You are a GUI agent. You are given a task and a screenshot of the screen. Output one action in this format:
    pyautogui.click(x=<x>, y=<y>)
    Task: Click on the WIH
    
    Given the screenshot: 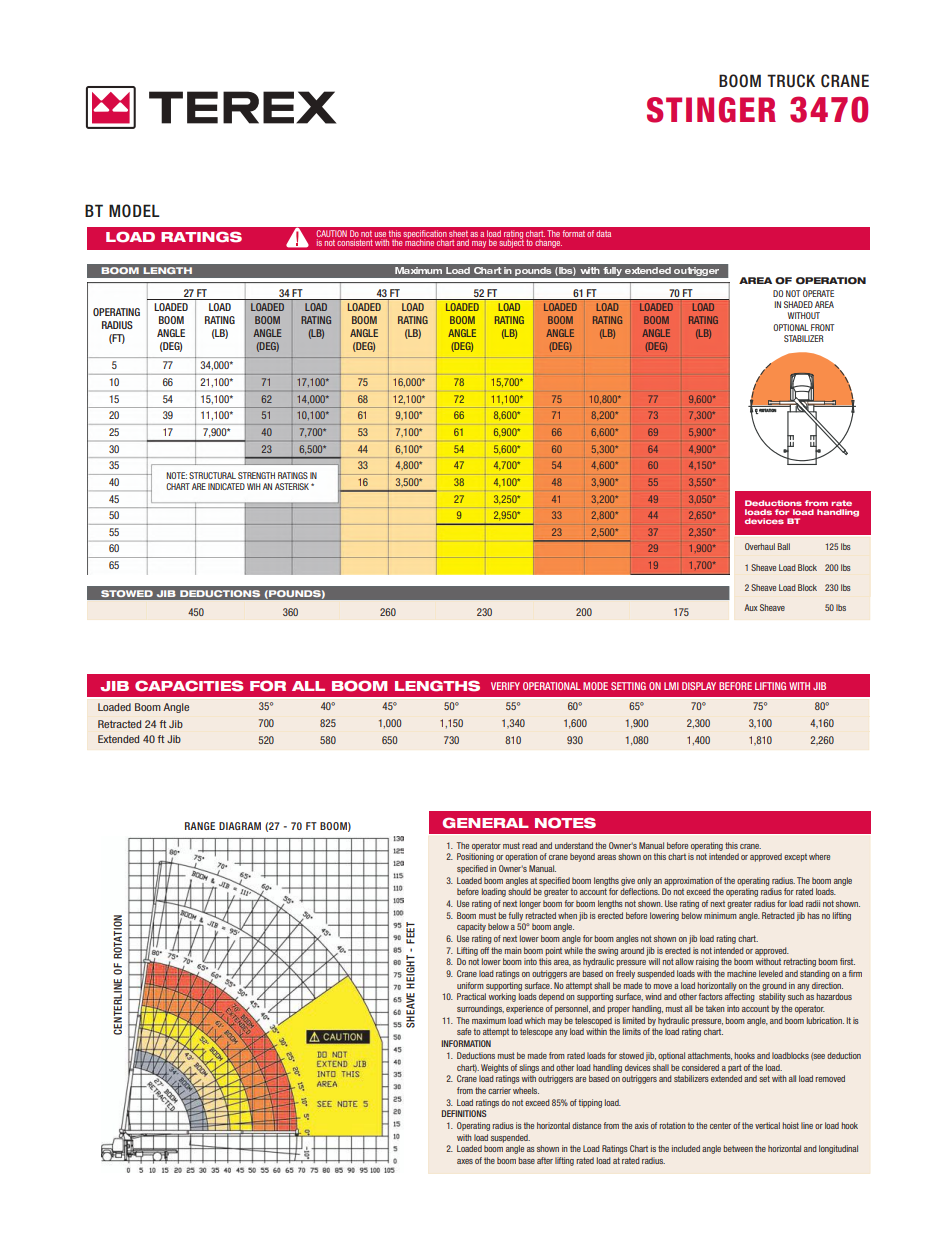 What is the action you would take?
    pyautogui.click(x=254, y=486)
